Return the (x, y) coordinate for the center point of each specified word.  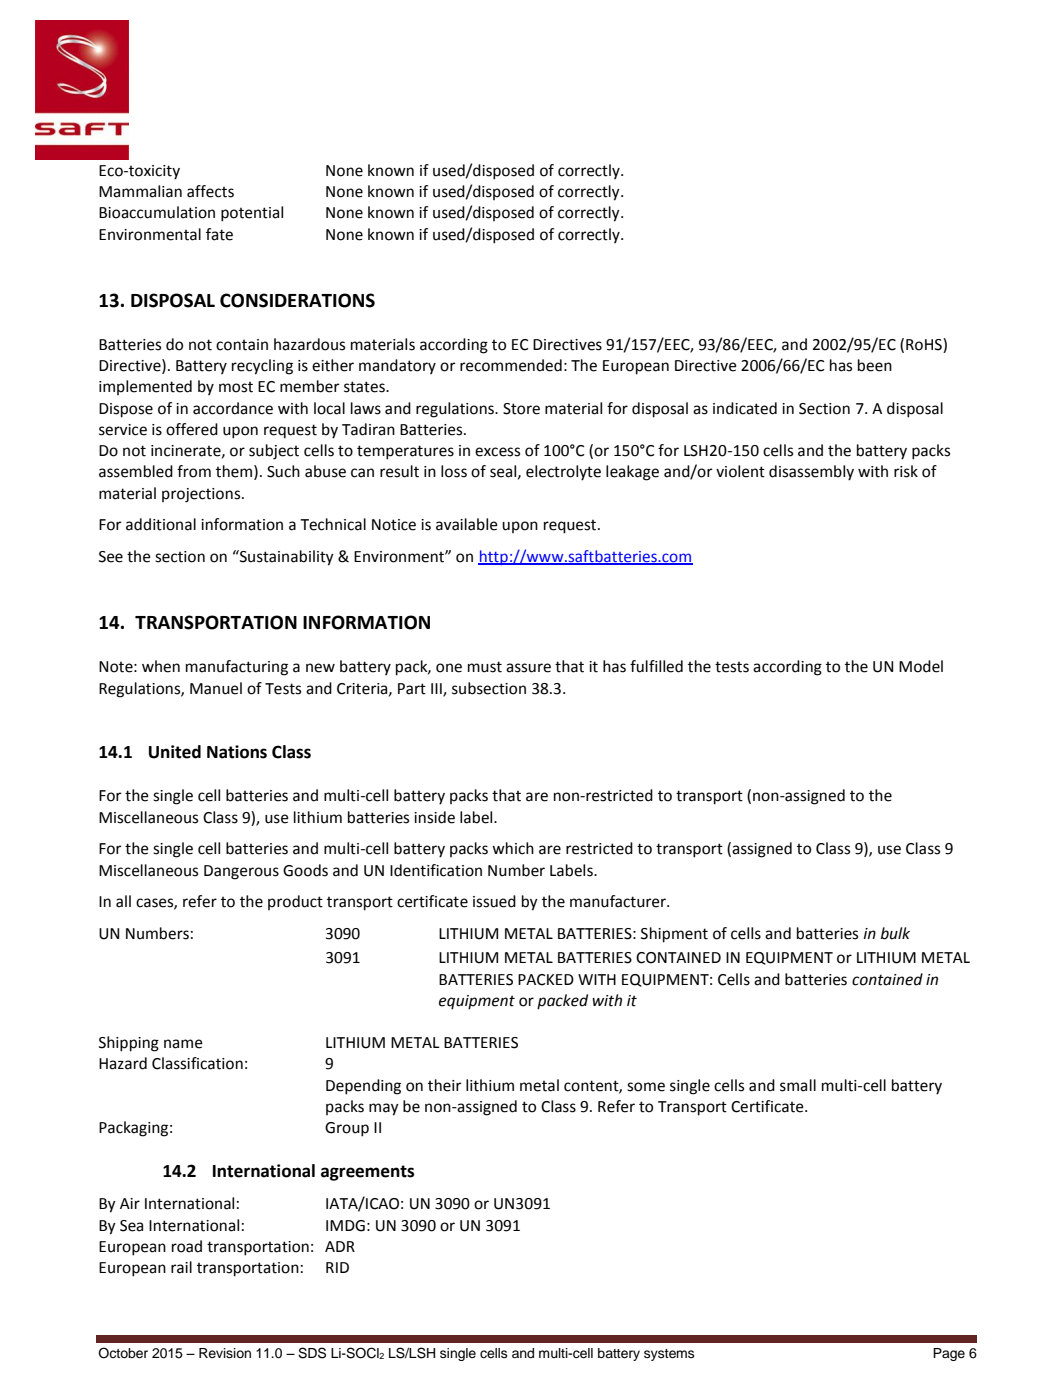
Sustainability (286, 558)
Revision (225, 1353)
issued (494, 901)
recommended (511, 365)
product (295, 902)
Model (921, 666)
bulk (895, 933)
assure (528, 668)
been (875, 365)
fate (219, 234)
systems (669, 1355)
